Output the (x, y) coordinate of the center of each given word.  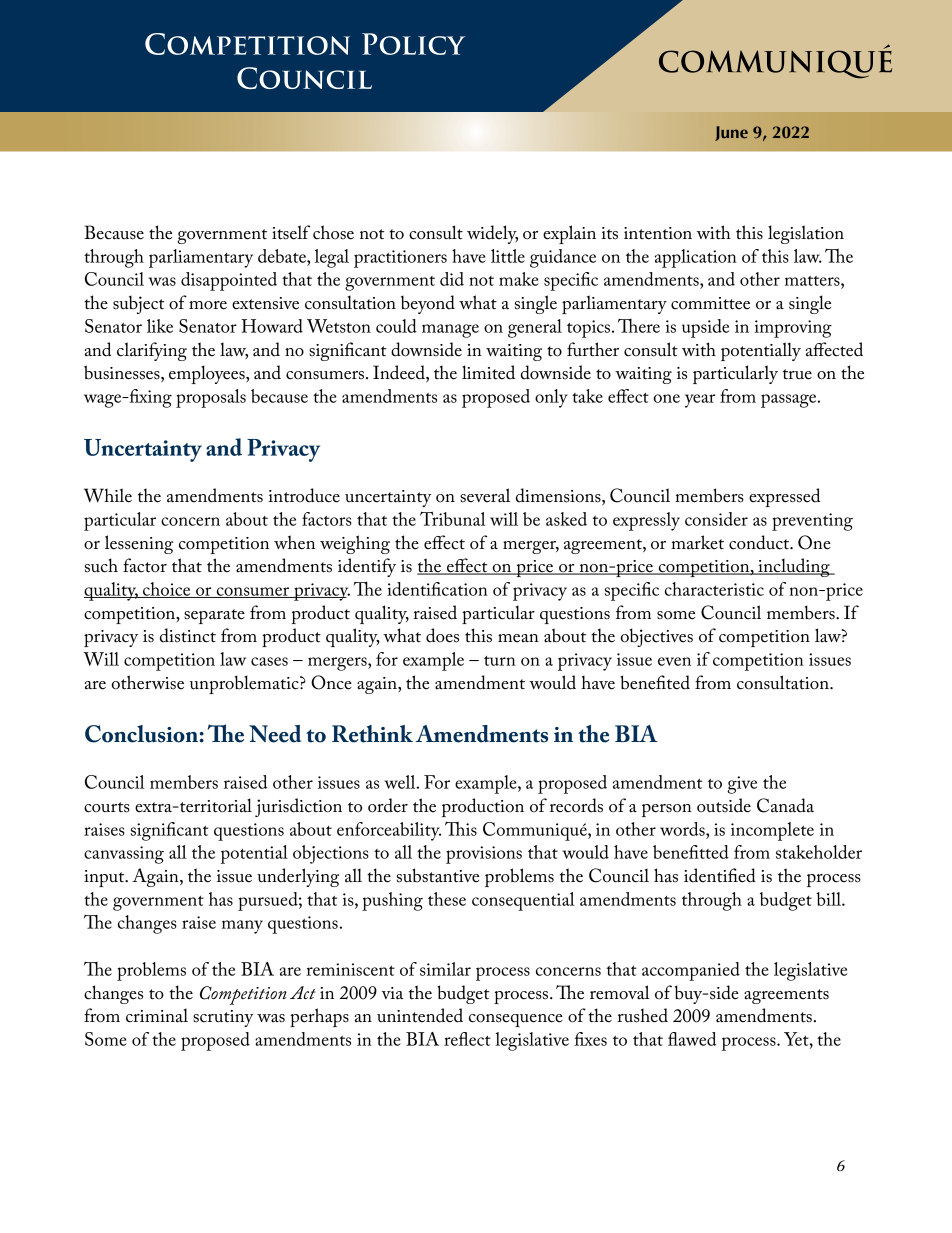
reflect (467, 1039)
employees (208, 374)
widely (492, 234)
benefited (655, 682)
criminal (157, 1015)
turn (500, 661)
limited (488, 372)
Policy (413, 44)
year (700, 401)
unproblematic (245, 684)
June (731, 133)
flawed (692, 1039)
